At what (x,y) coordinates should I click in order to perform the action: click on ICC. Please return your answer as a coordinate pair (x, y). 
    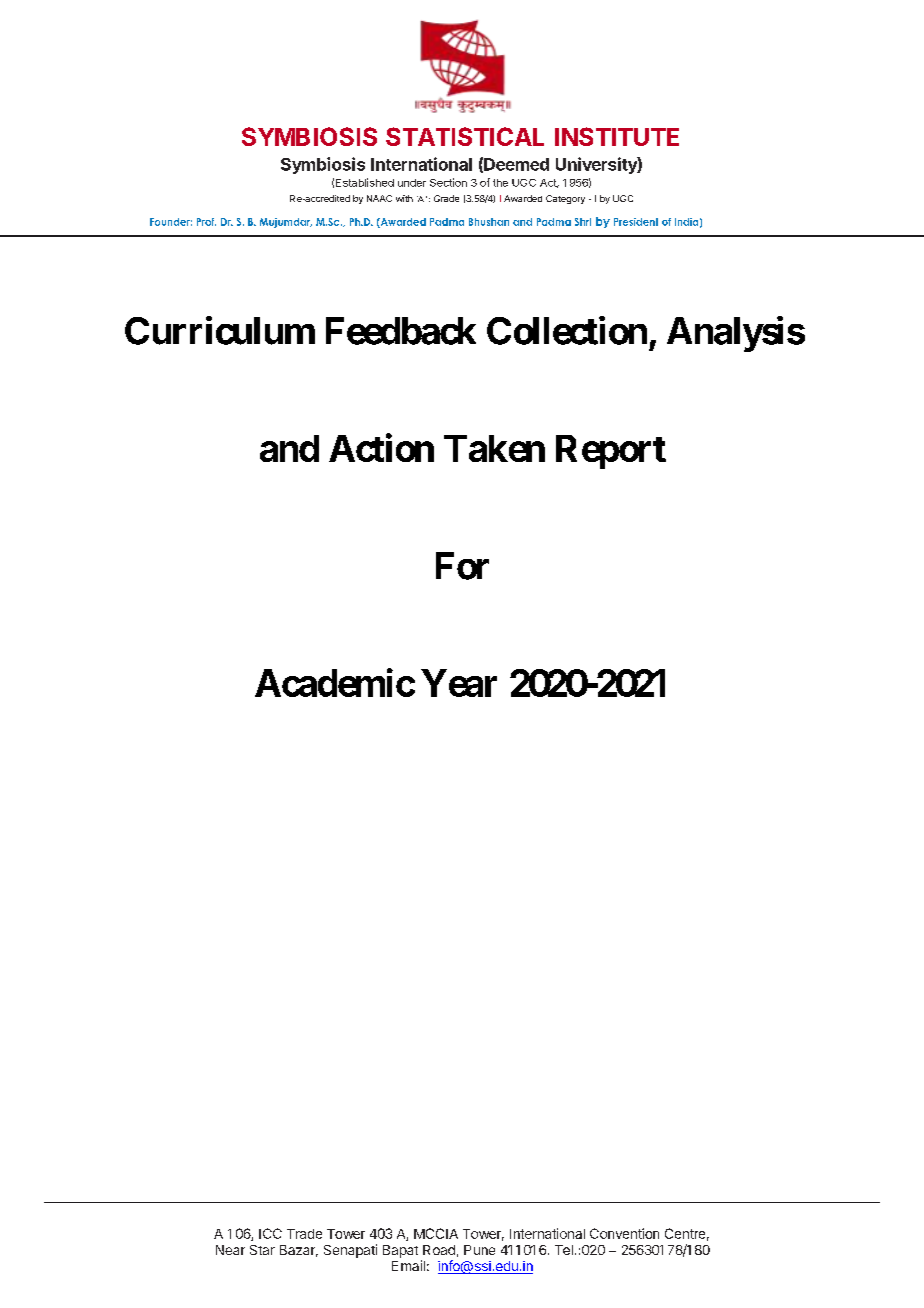
    Looking at the image, I should click on (270, 1233).
